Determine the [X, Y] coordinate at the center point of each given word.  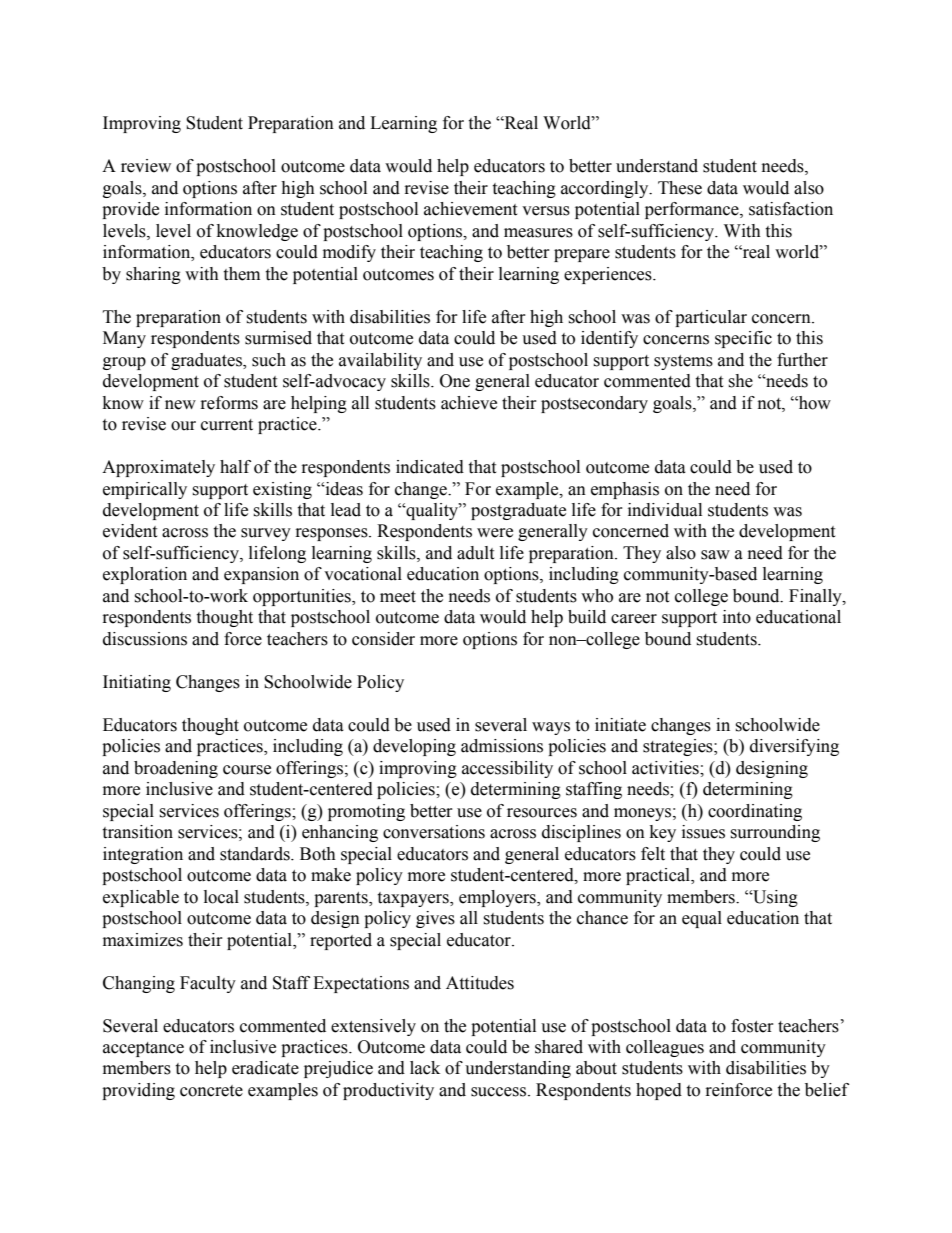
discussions [145, 639]
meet [398, 597]
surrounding [775, 833]
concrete [211, 1091]
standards [256, 854]
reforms [229, 403]
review [146, 166]
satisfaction [791, 209]
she [740, 381]
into [737, 617]
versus [546, 211]
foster [752, 1026]
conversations [434, 832]
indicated [430, 467]
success [498, 1092]
